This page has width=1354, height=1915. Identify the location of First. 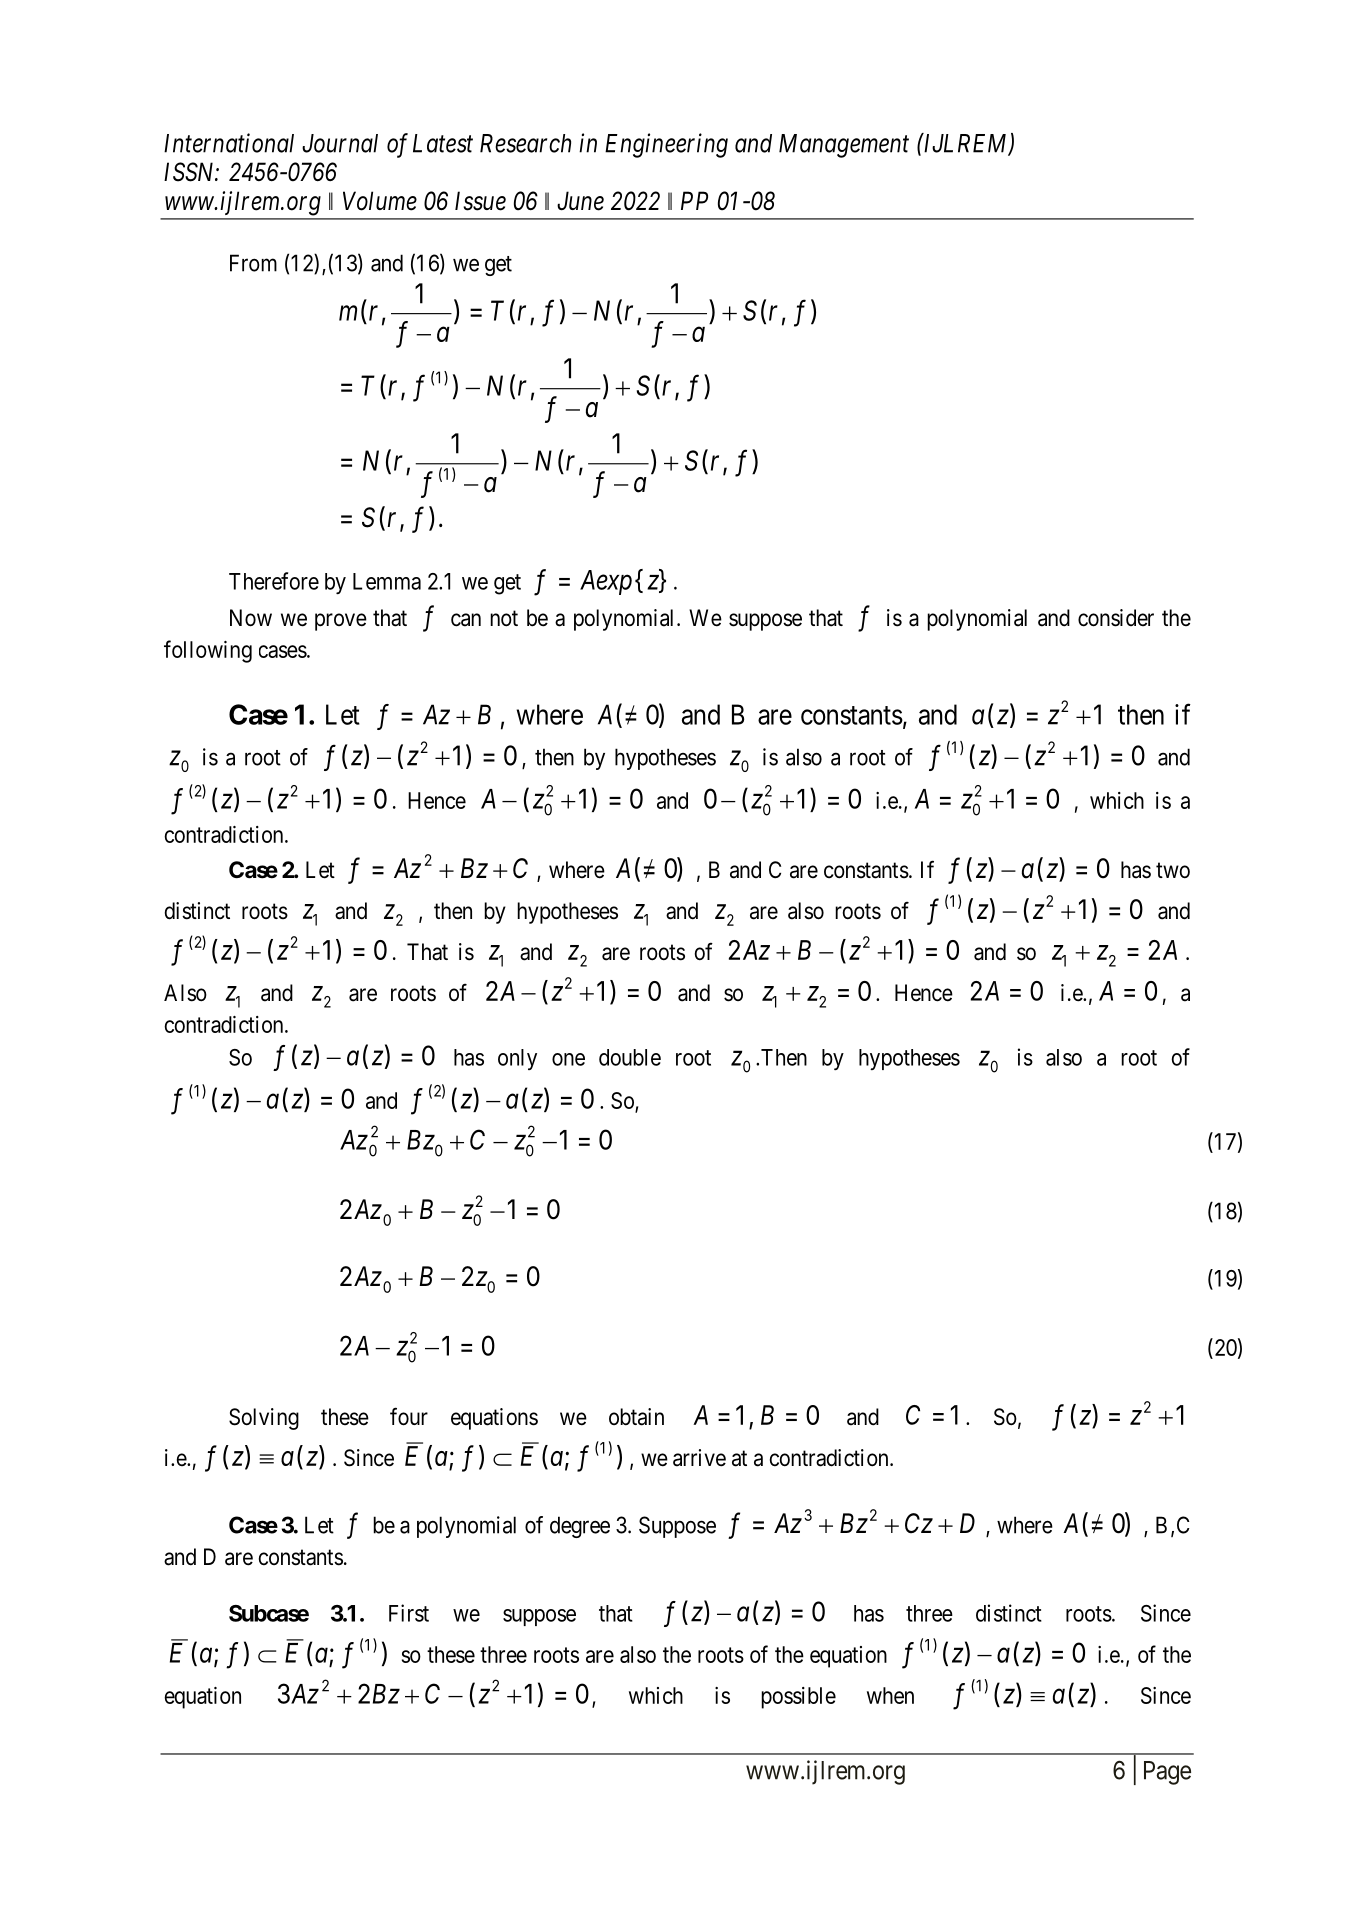
(409, 1613).
